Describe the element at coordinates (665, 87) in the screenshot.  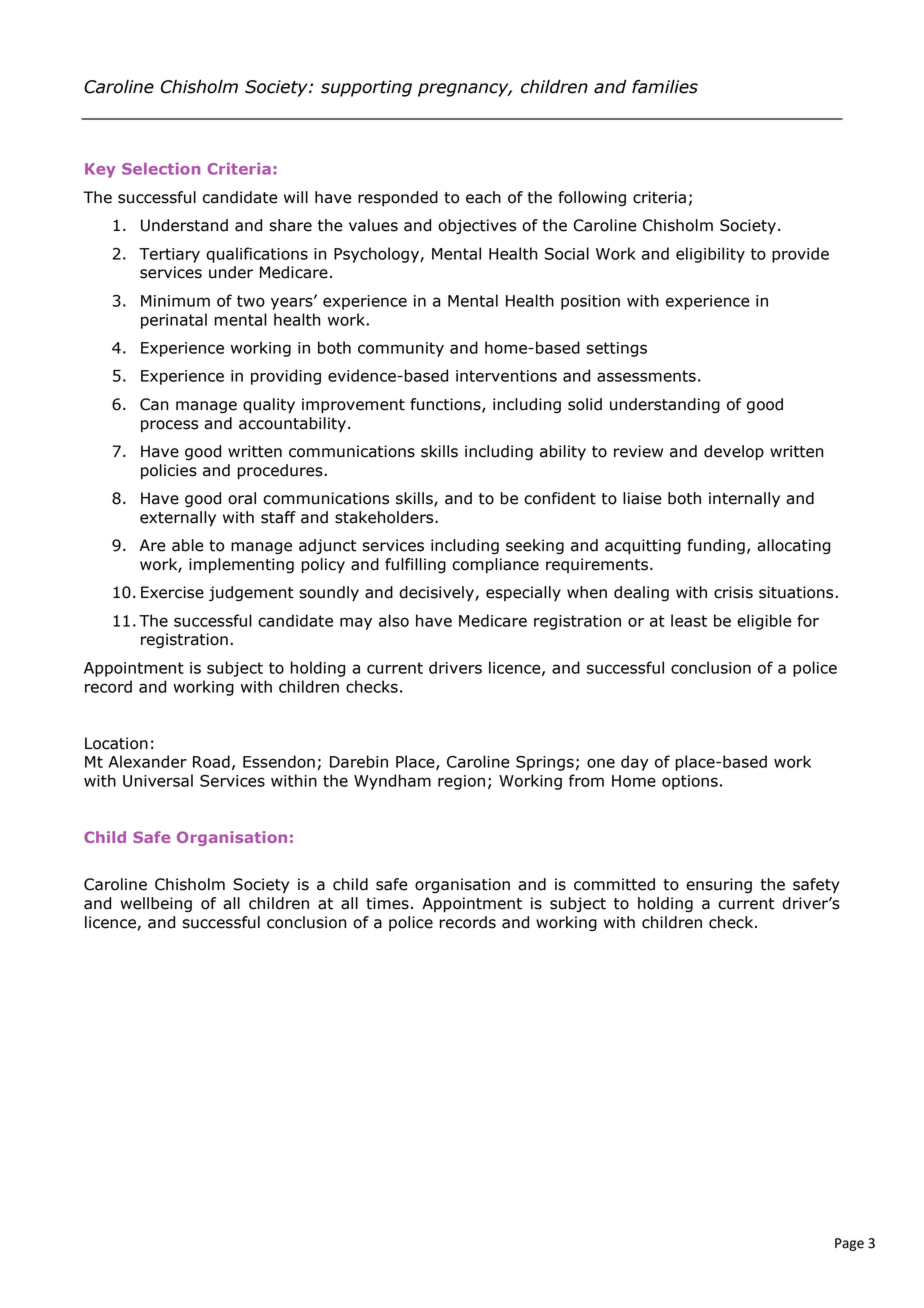
I see `families` at that location.
